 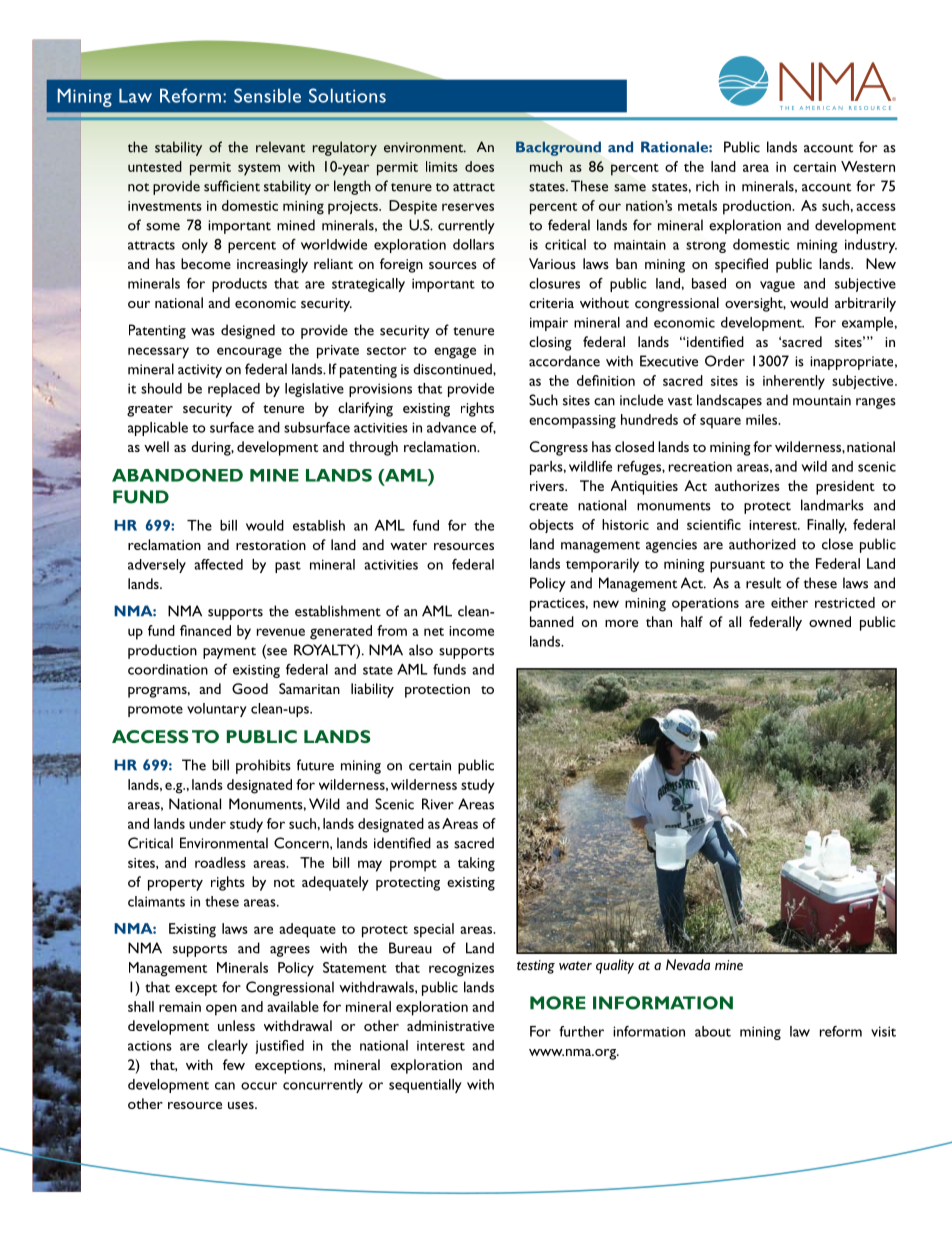 What do you see at coordinates (234, 1064) in the screenshot?
I see `few` at bounding box center [234, 1064].
